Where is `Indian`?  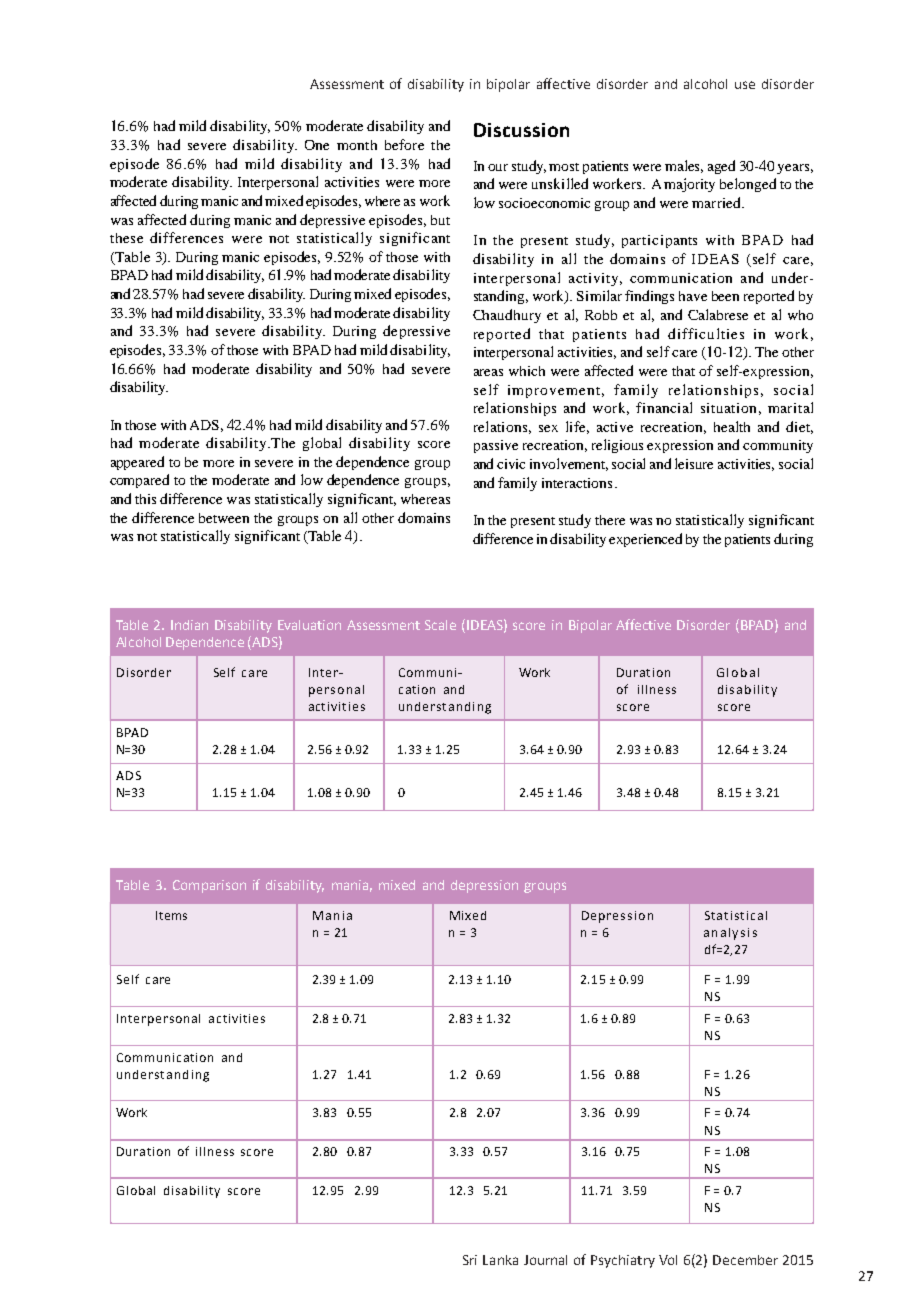
Indian is located at coordinates (189, 625).
